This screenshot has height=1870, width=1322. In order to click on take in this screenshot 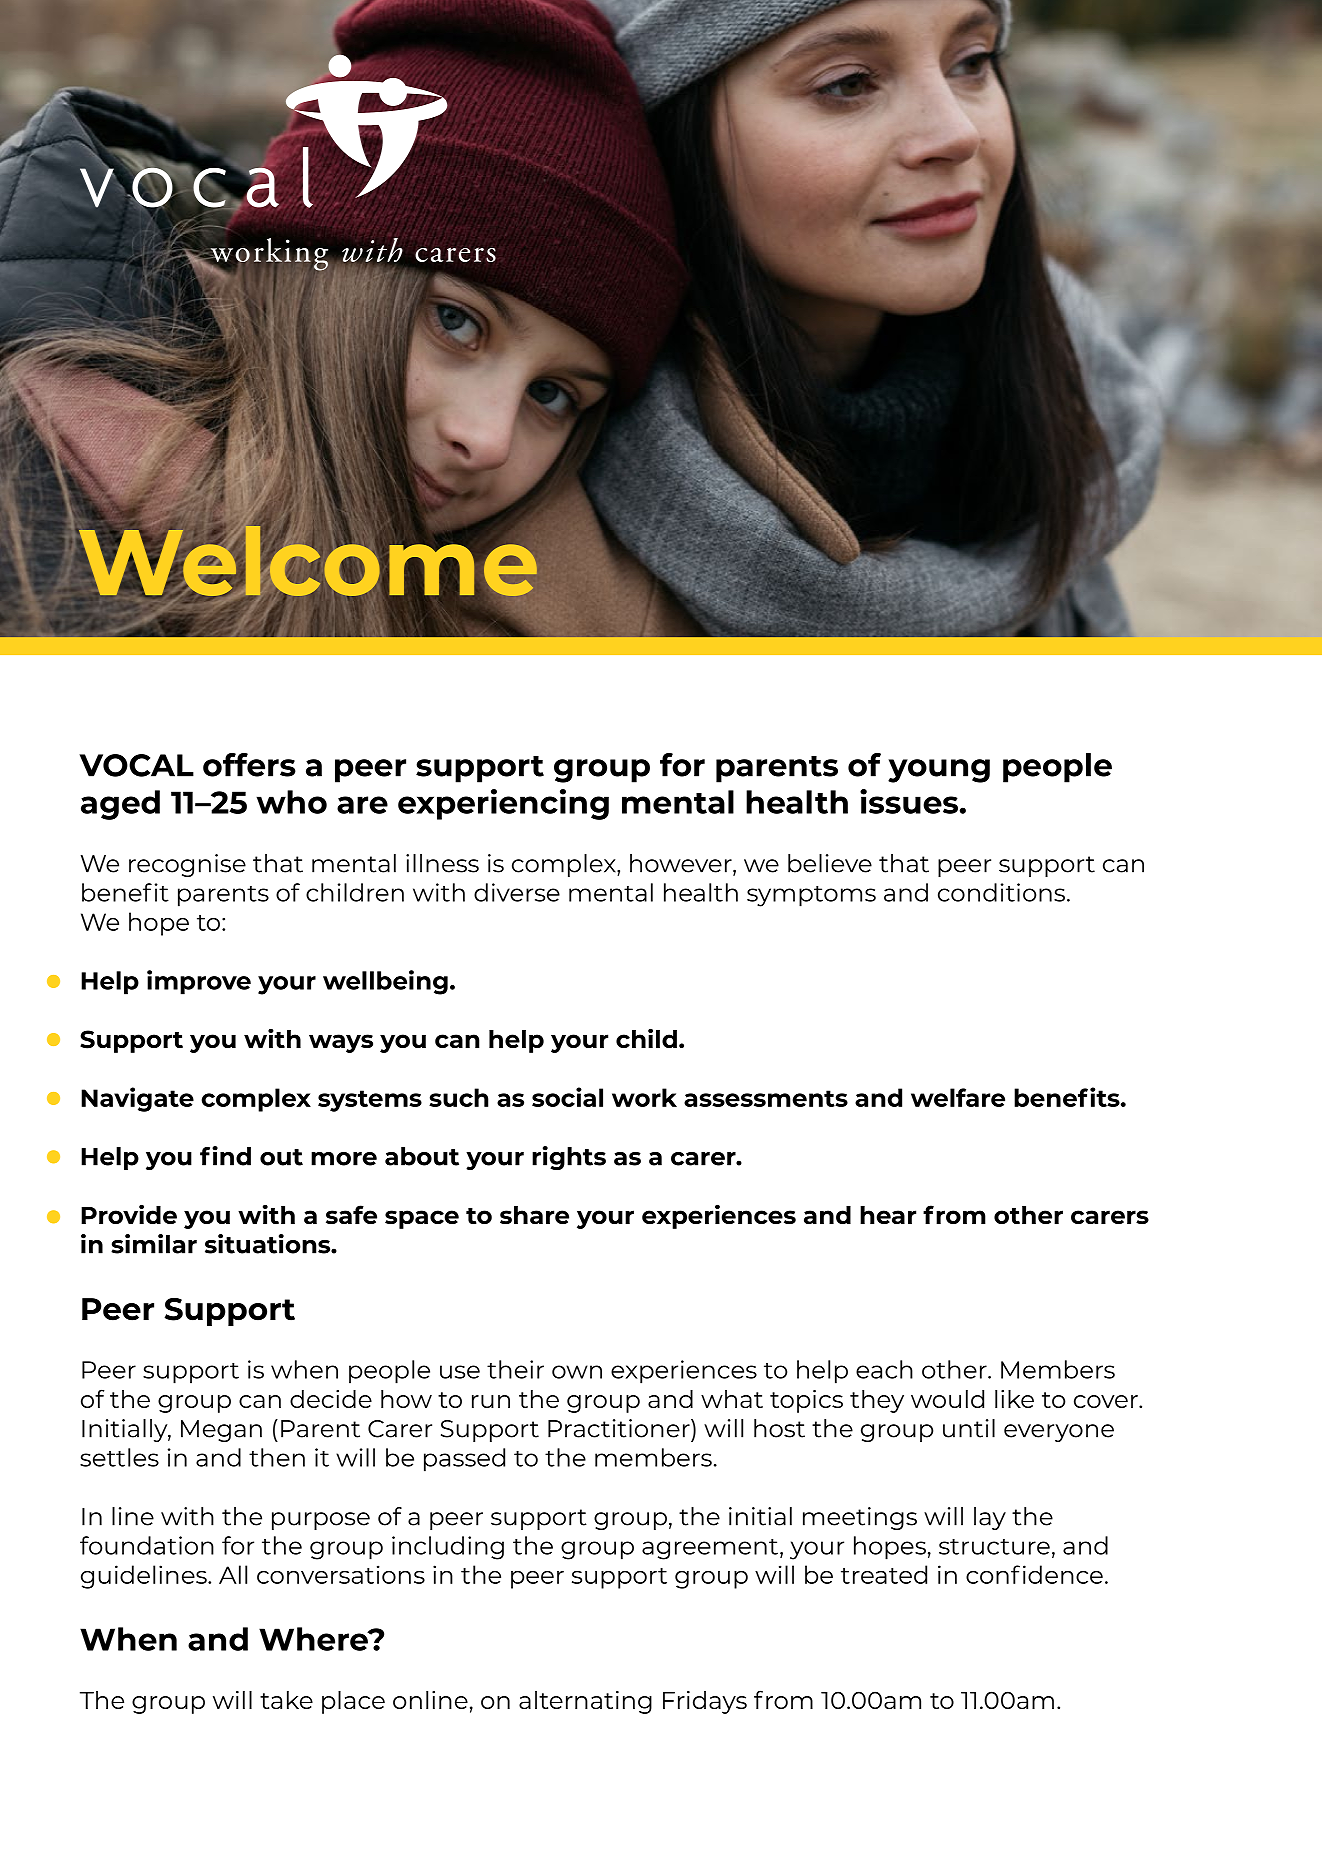, I will do `click(286, 1700)`.
